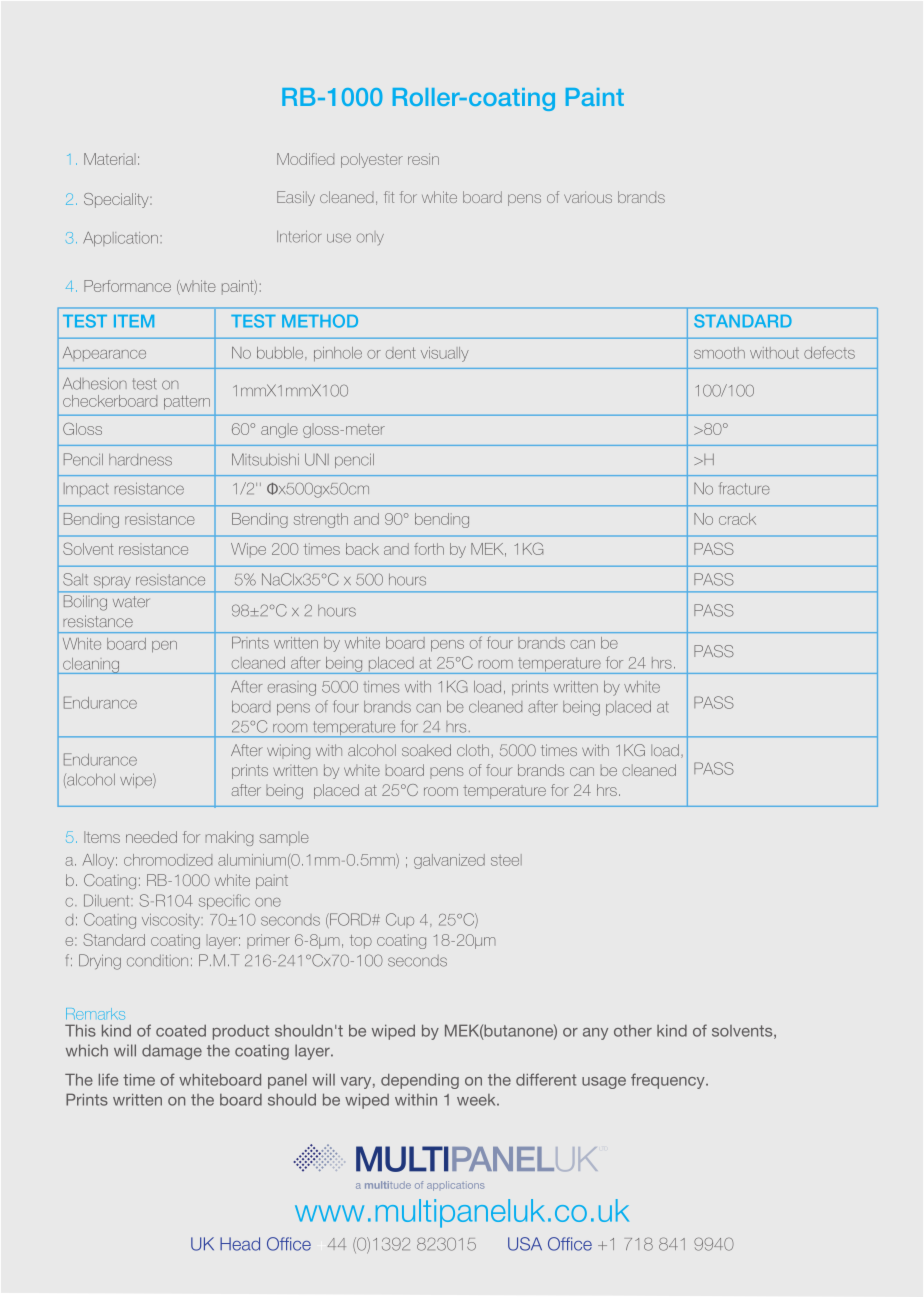 The height and width of the screenshot is (1297, 924). What do you see at coordinates (423, 159) in the screenshot?
I see `resin` at bounding box center [423, 159].
